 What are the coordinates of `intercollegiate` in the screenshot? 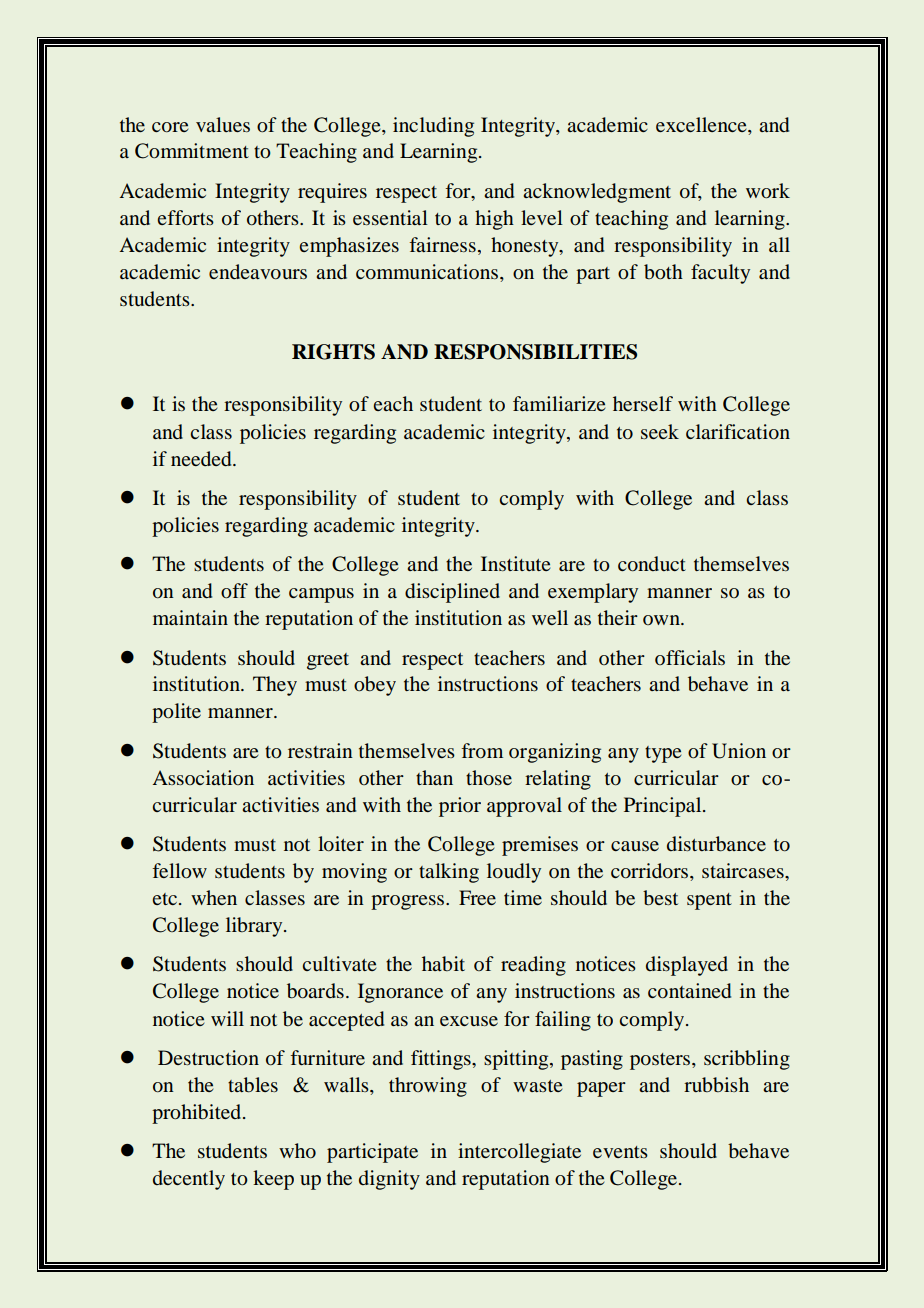 It's located at (519, 1153).
